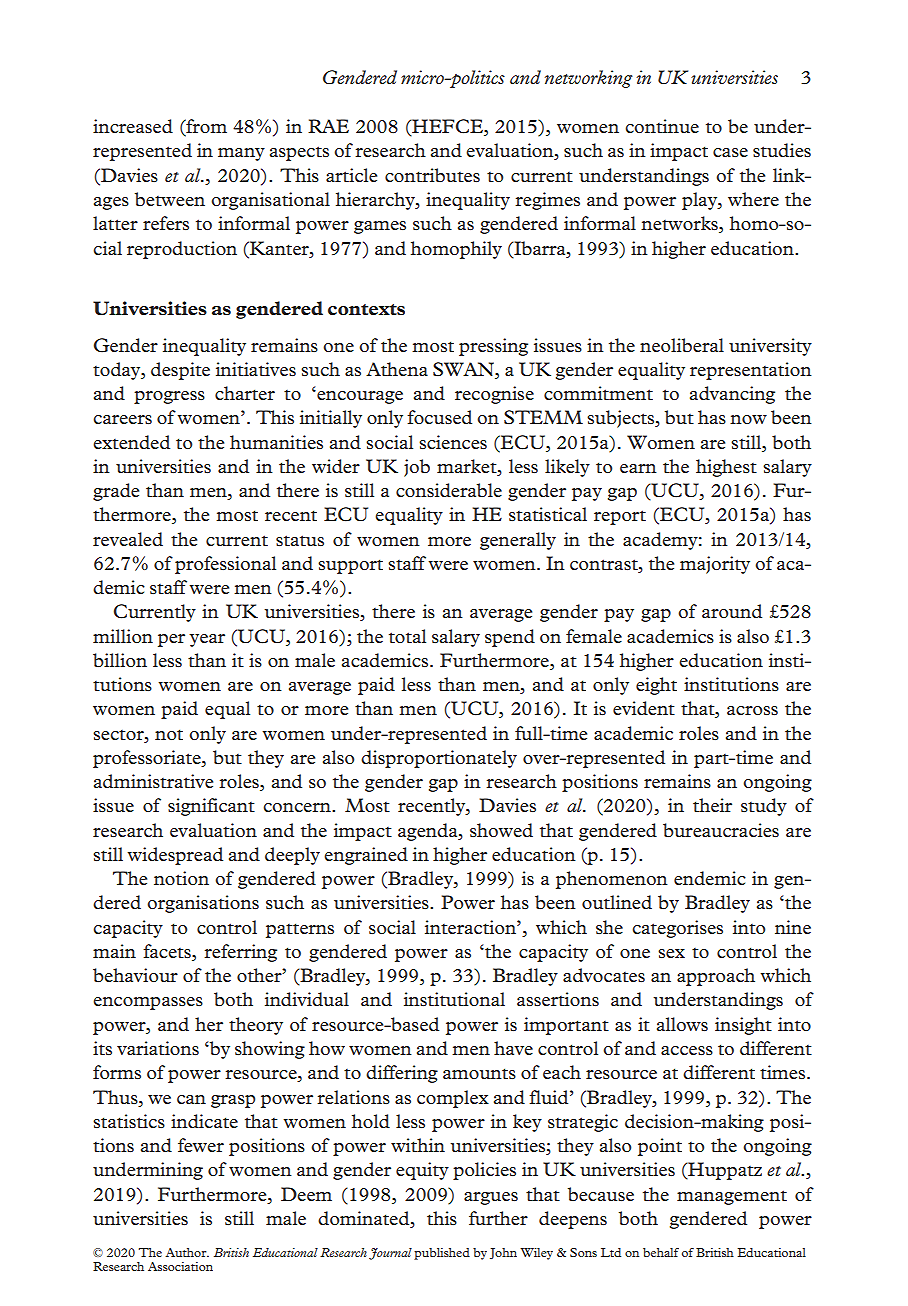  Describe the element at coordinates (716, 977) in the screenshot. I see `approach` at that location.
